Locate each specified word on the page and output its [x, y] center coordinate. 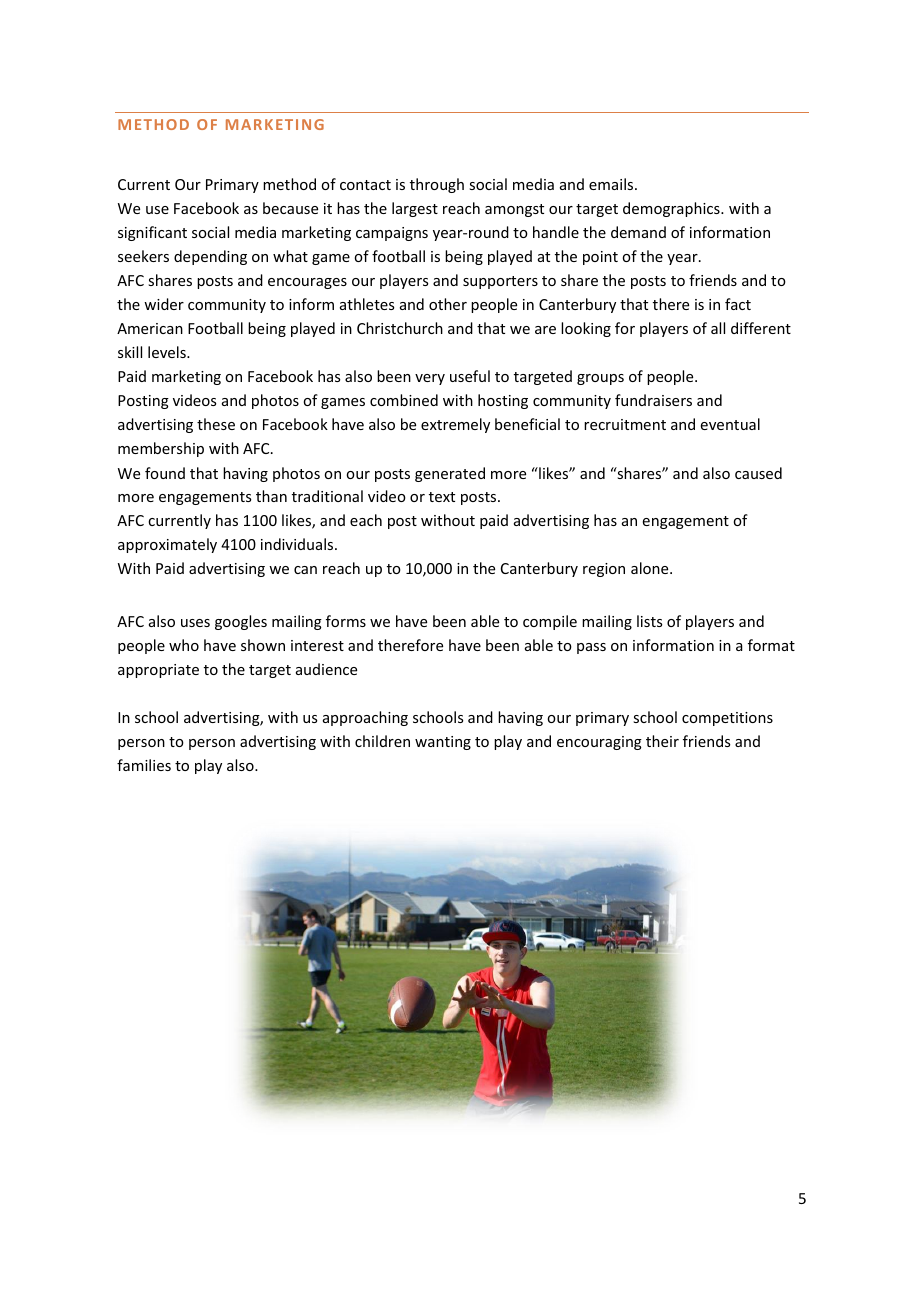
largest [415, 209]
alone [651, 568]
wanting [443, 743]
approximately [167, 545]
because [290, 208]
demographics [672, 209]
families [144, 765]
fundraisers [653, 400]
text [442, 497]
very [430, 379]
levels [168, 352]
